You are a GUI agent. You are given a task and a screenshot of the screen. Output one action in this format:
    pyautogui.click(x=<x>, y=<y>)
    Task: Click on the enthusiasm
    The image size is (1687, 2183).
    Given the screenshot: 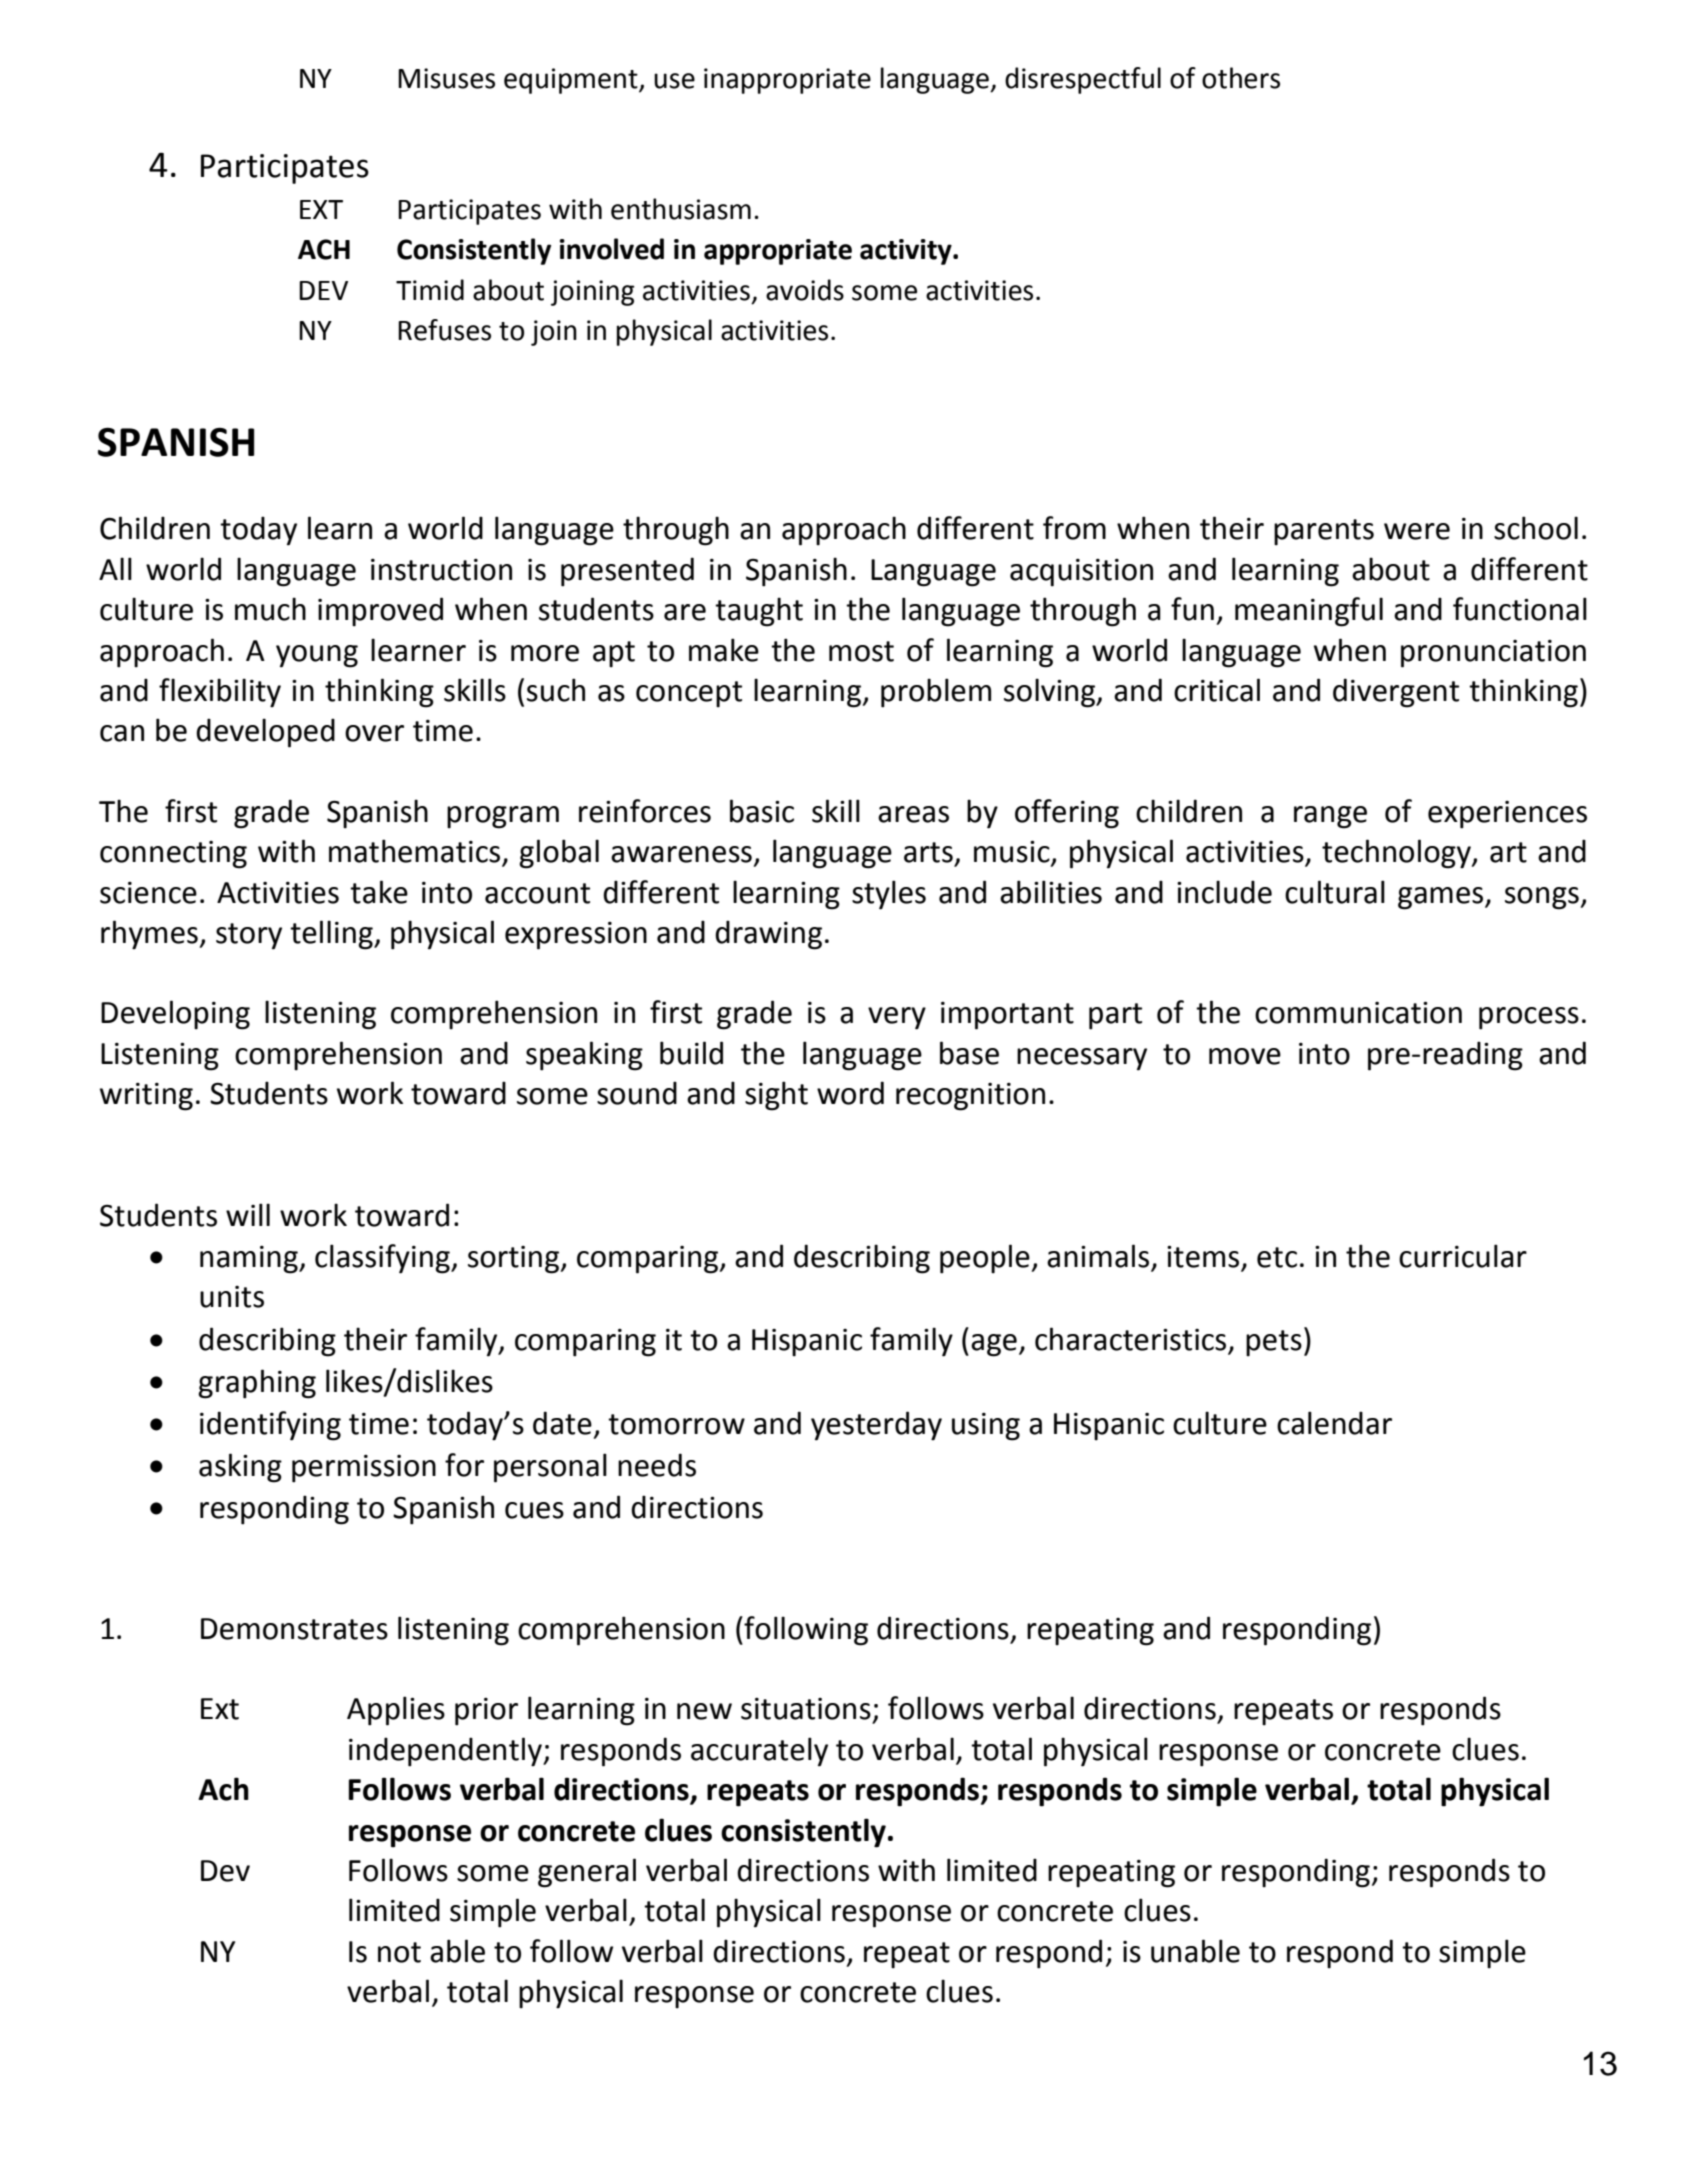 What is the action you would take?
    pyautogui.click(x=681, y=209)
